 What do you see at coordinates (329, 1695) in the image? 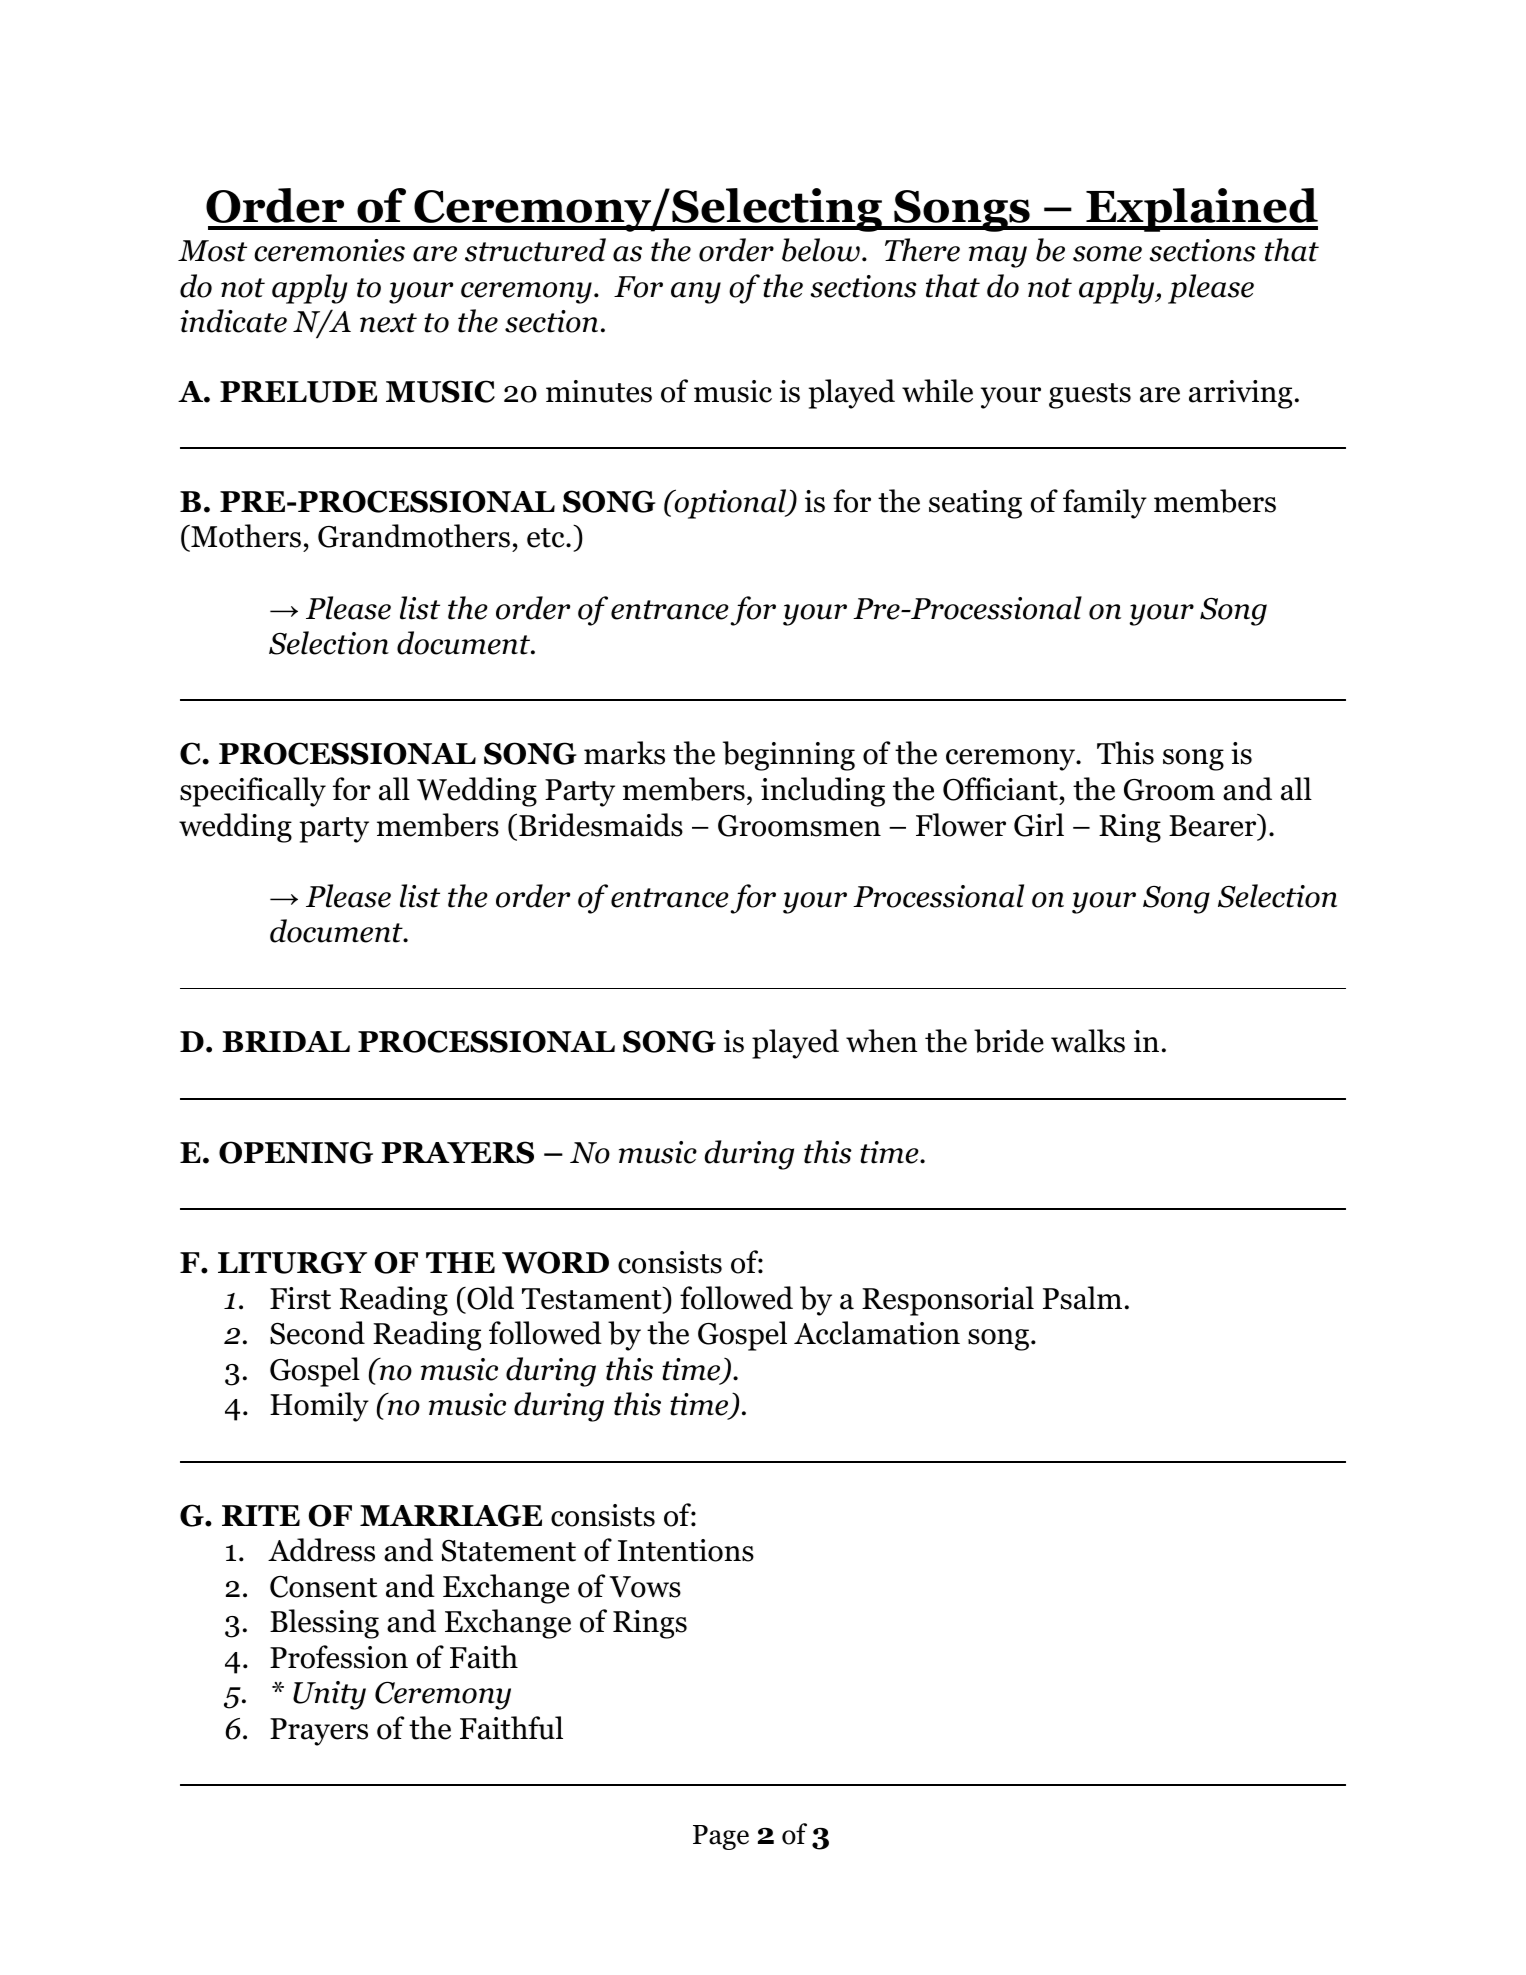
I see `Unity` at bounding box center [329, 1695].
